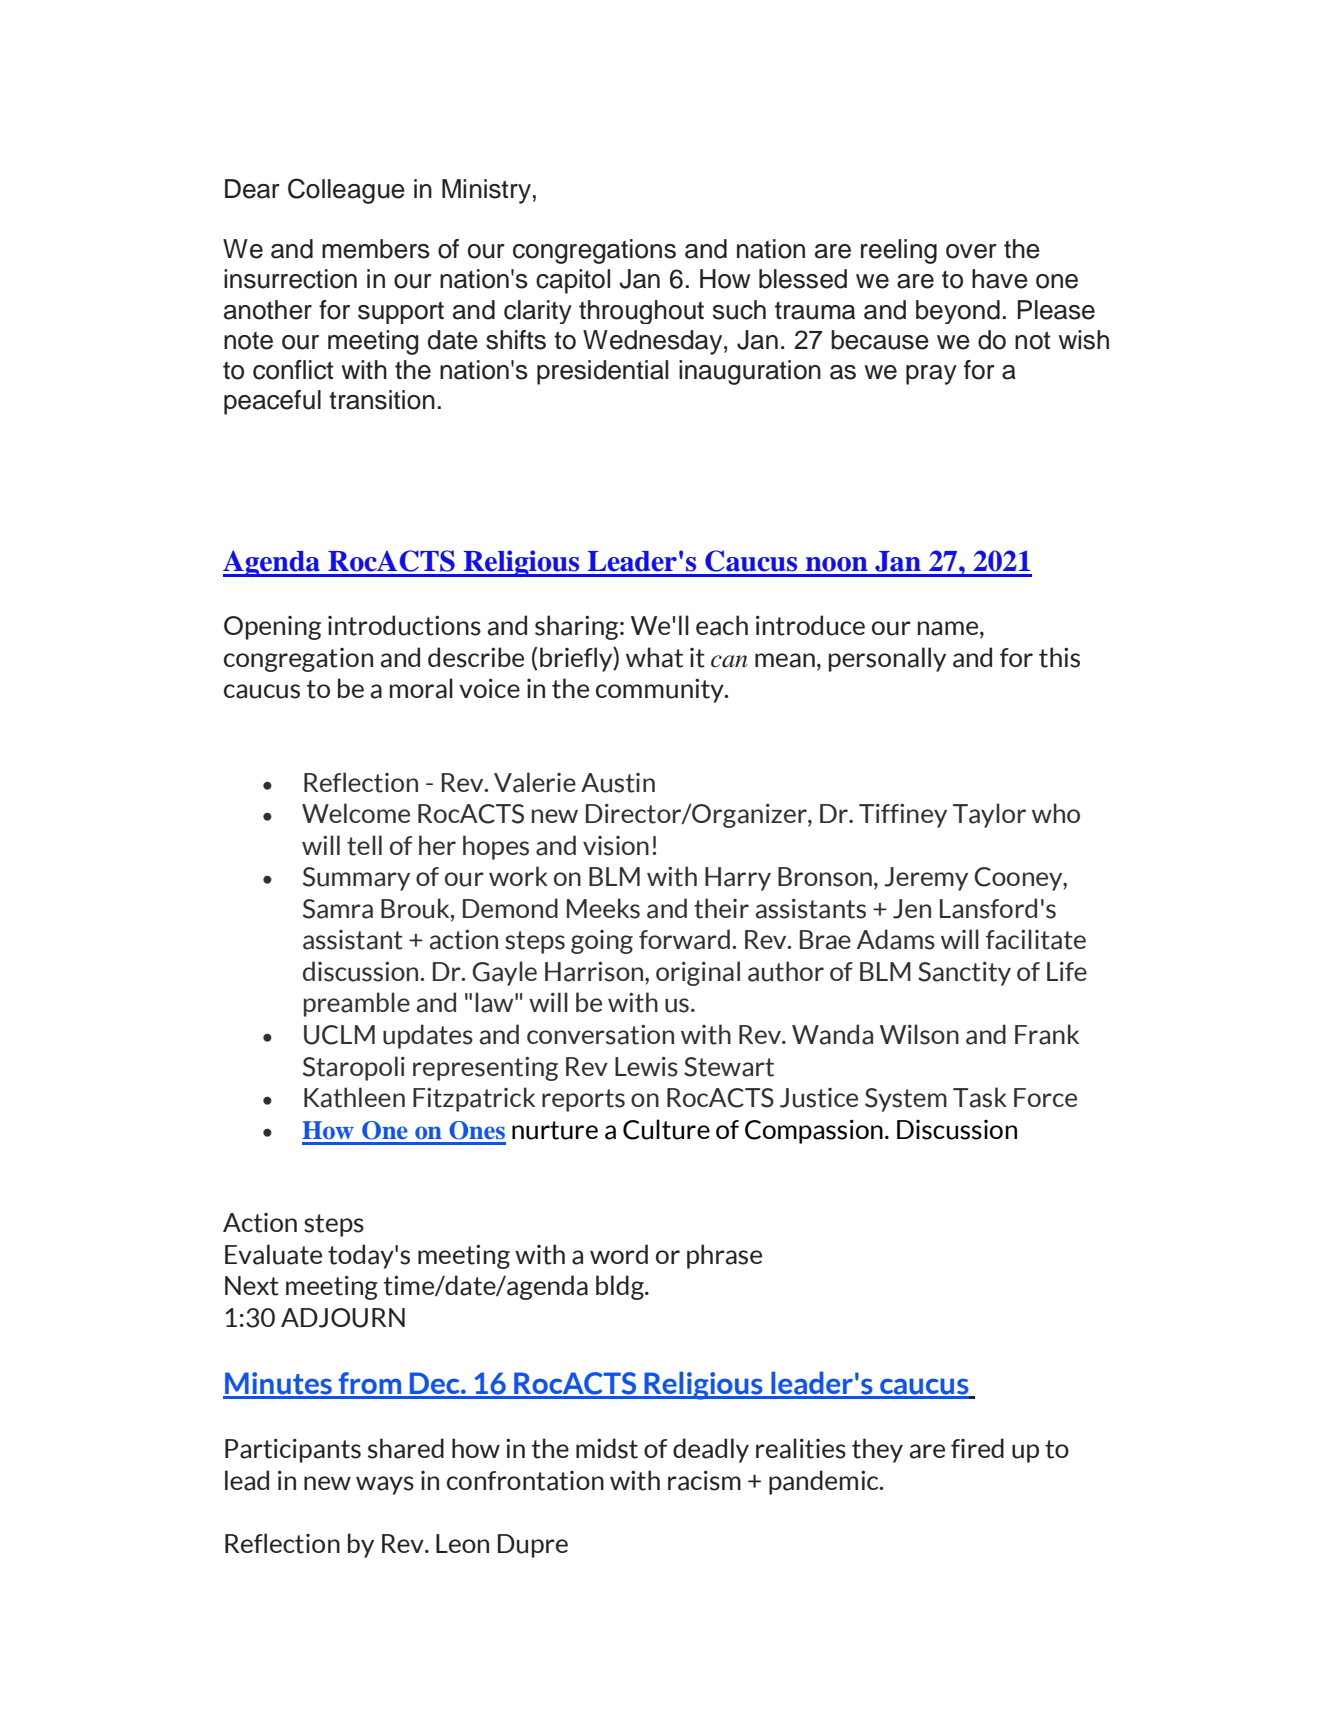  Describe the element at coordinates (666, 1129) in the screenshot. I see `Culture` at that location.
